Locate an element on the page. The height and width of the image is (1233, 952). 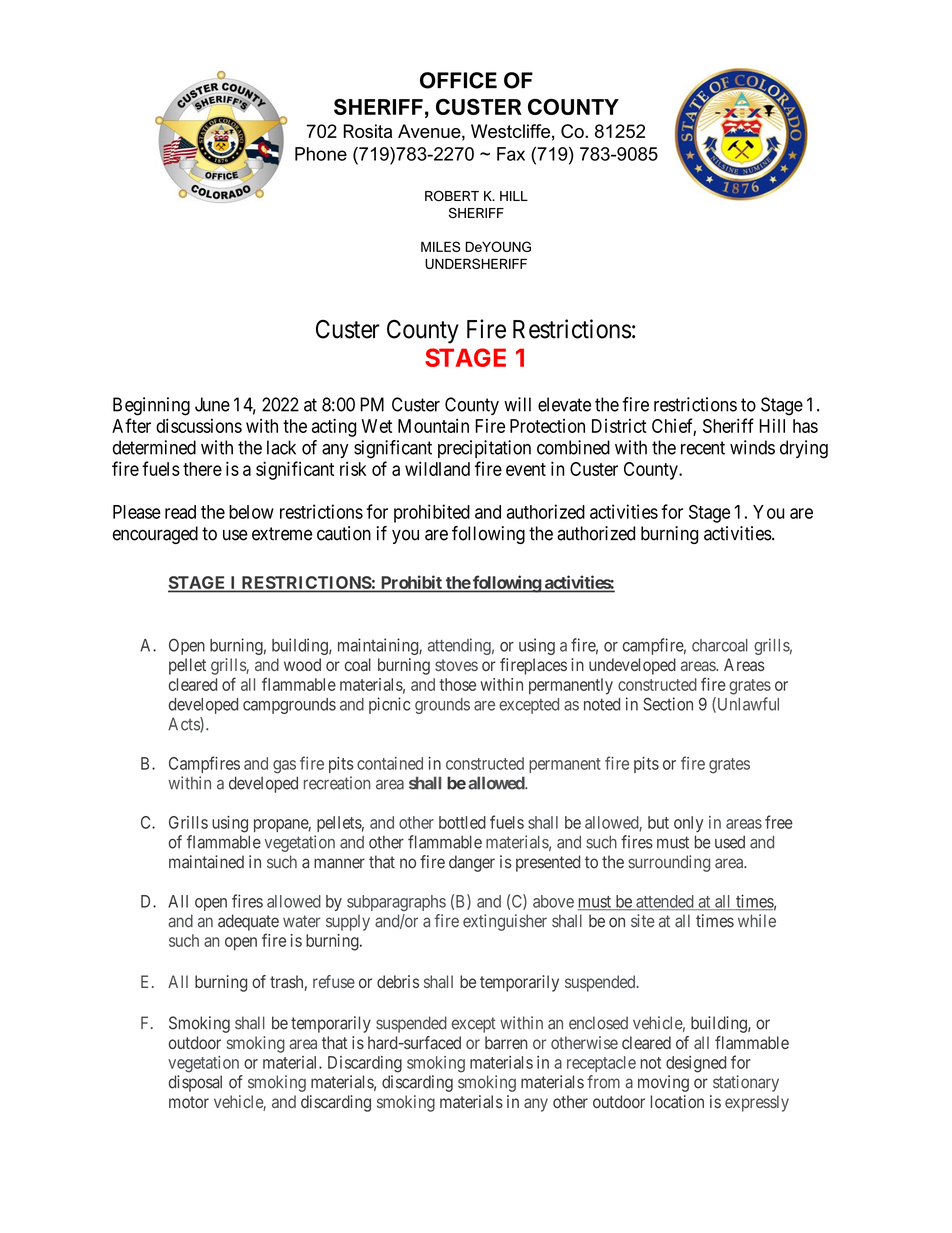
OFFICE is located at coordinates (458, 80).
